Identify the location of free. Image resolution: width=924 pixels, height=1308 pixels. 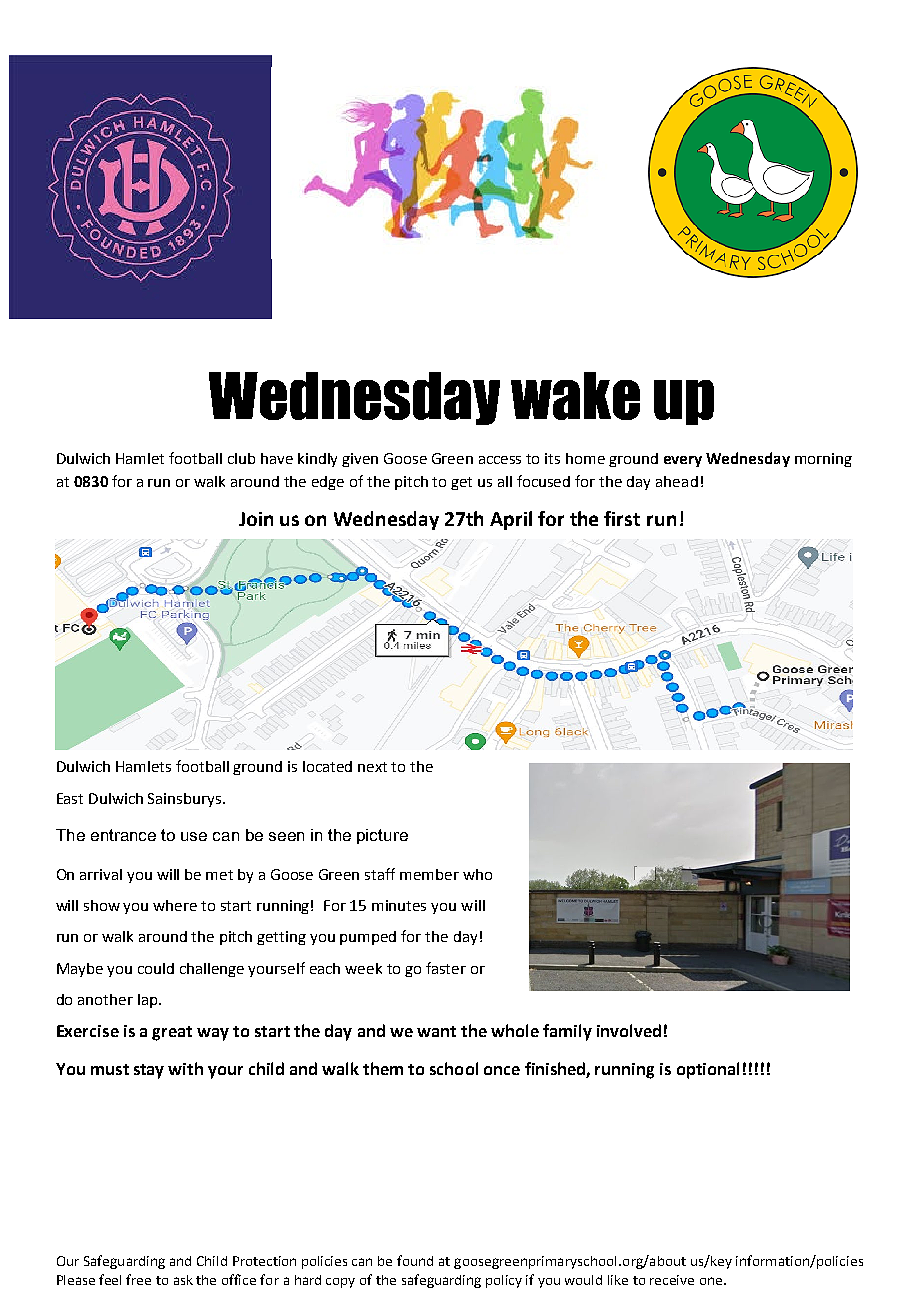
(138, 1279).
